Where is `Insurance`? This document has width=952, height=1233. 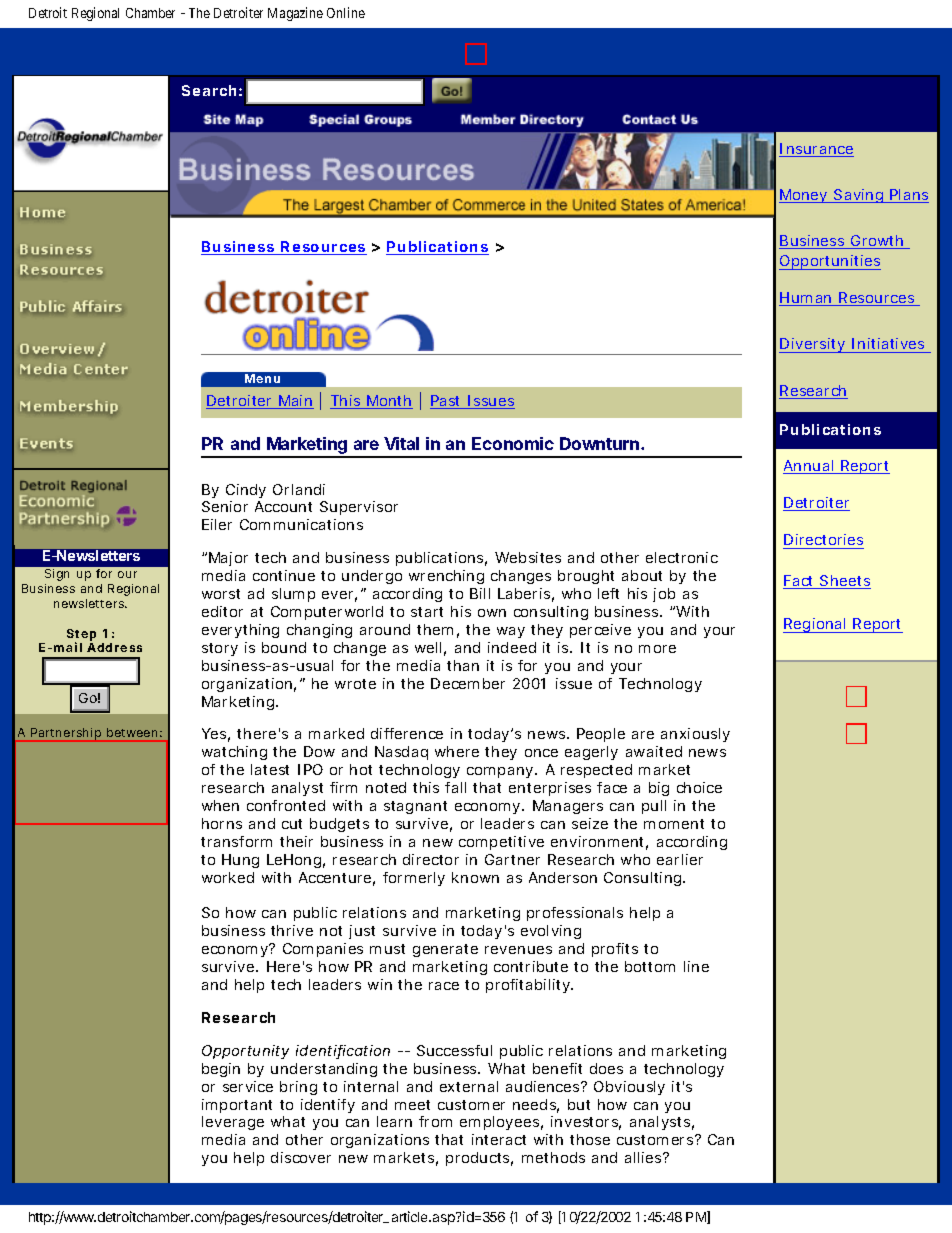
Insurance is located at coordinates (816, 150).
